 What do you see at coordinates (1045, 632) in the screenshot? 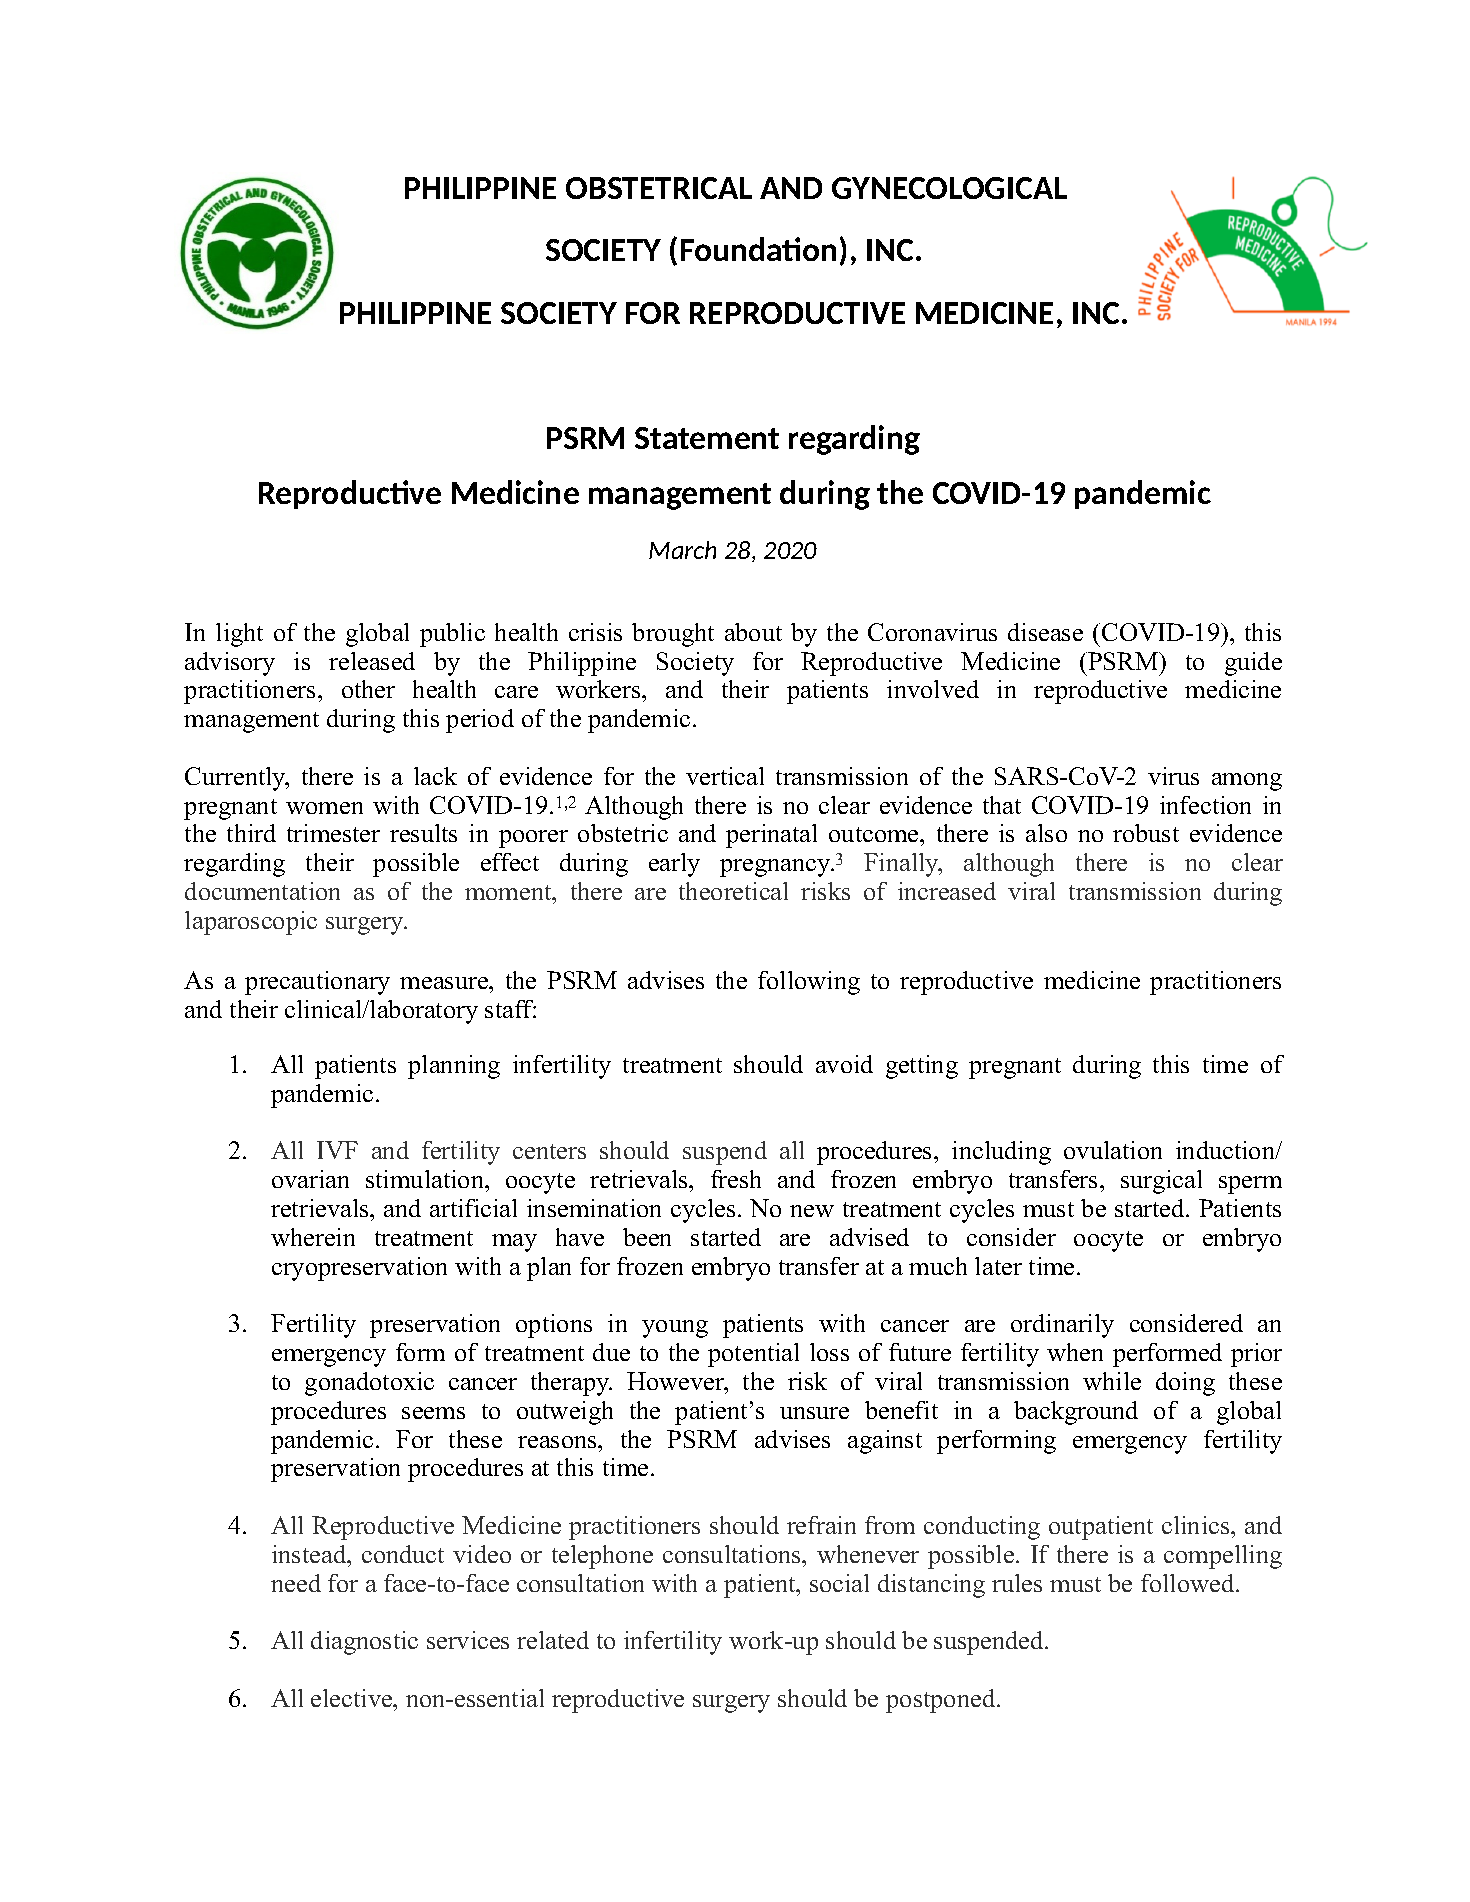
I see `disease` at bounding box center [1045, 632].
